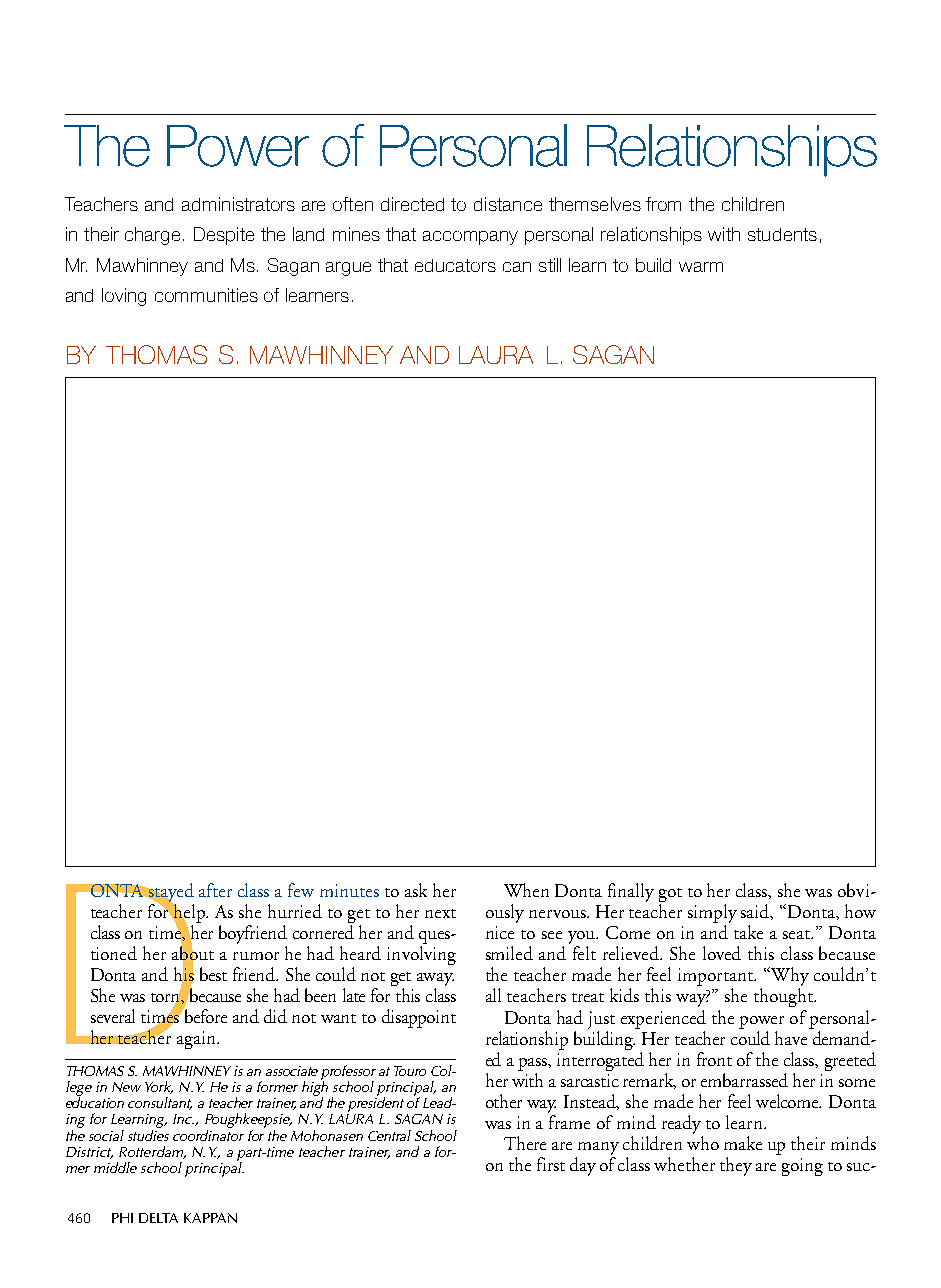 The image size is (941, 1288). Describe the element at coordinates (748, 932) in the screenshot. I see `take` at that location.
